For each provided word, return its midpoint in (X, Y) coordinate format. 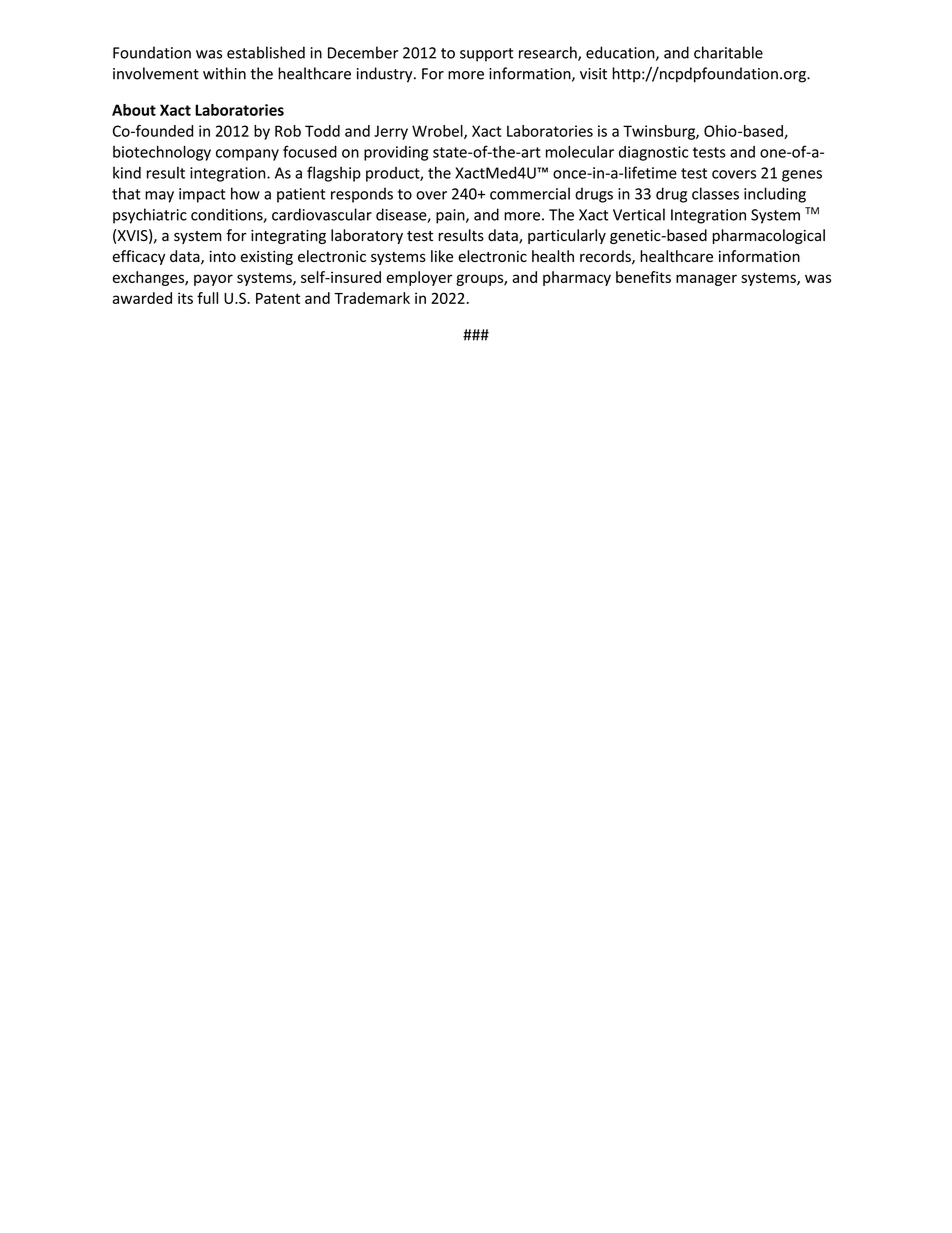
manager (706, 280)
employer (420, 278)
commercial (530, 193)
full (207, 298)
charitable (728, 52)
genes (802, 176)
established (266, 52)
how (245, 193)
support (487, 55)
